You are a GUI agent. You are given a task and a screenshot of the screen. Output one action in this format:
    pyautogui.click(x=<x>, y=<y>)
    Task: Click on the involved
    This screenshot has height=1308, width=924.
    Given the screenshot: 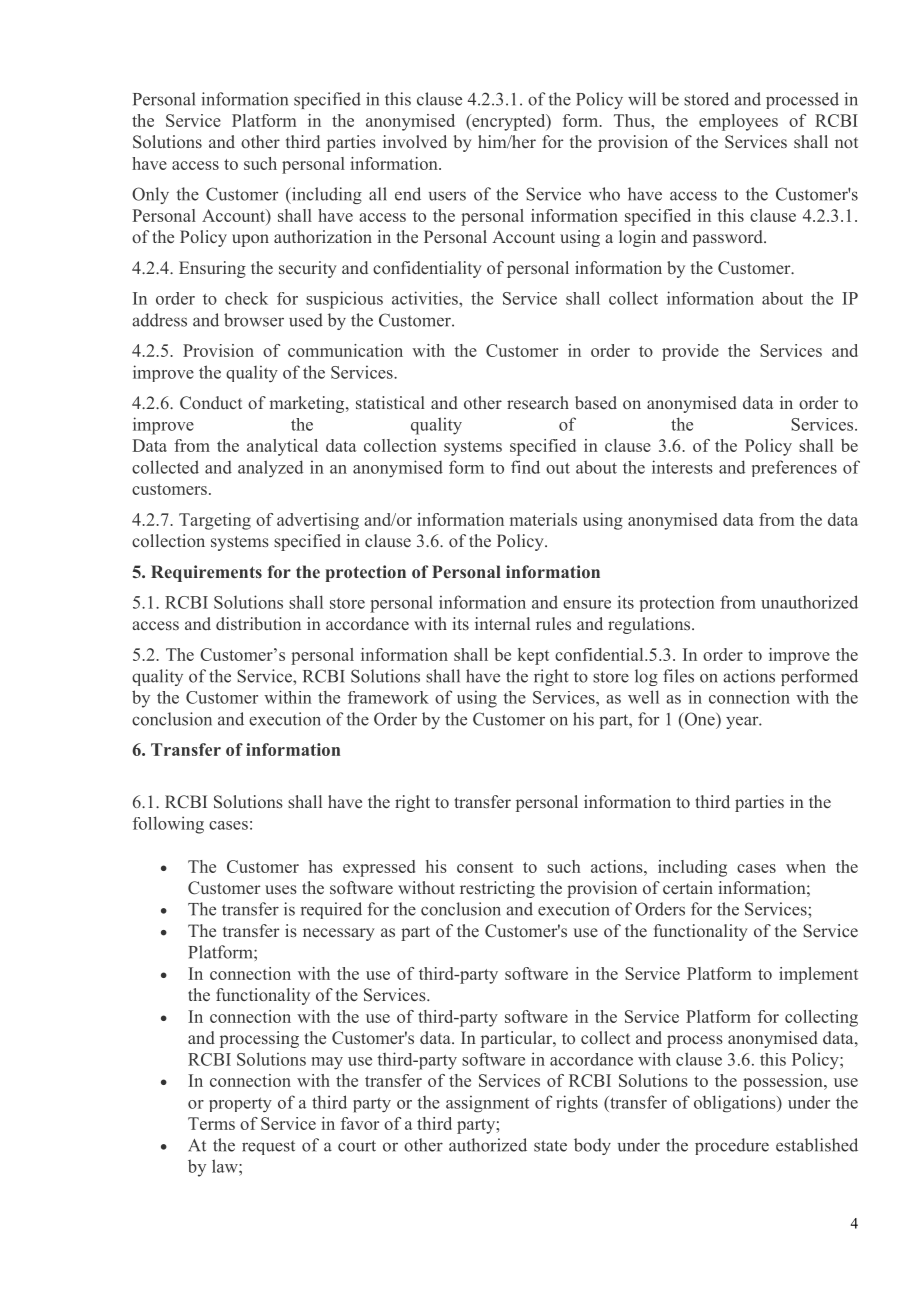 What is the action you would take?
    pyautogui.click(x=415, y=141)
